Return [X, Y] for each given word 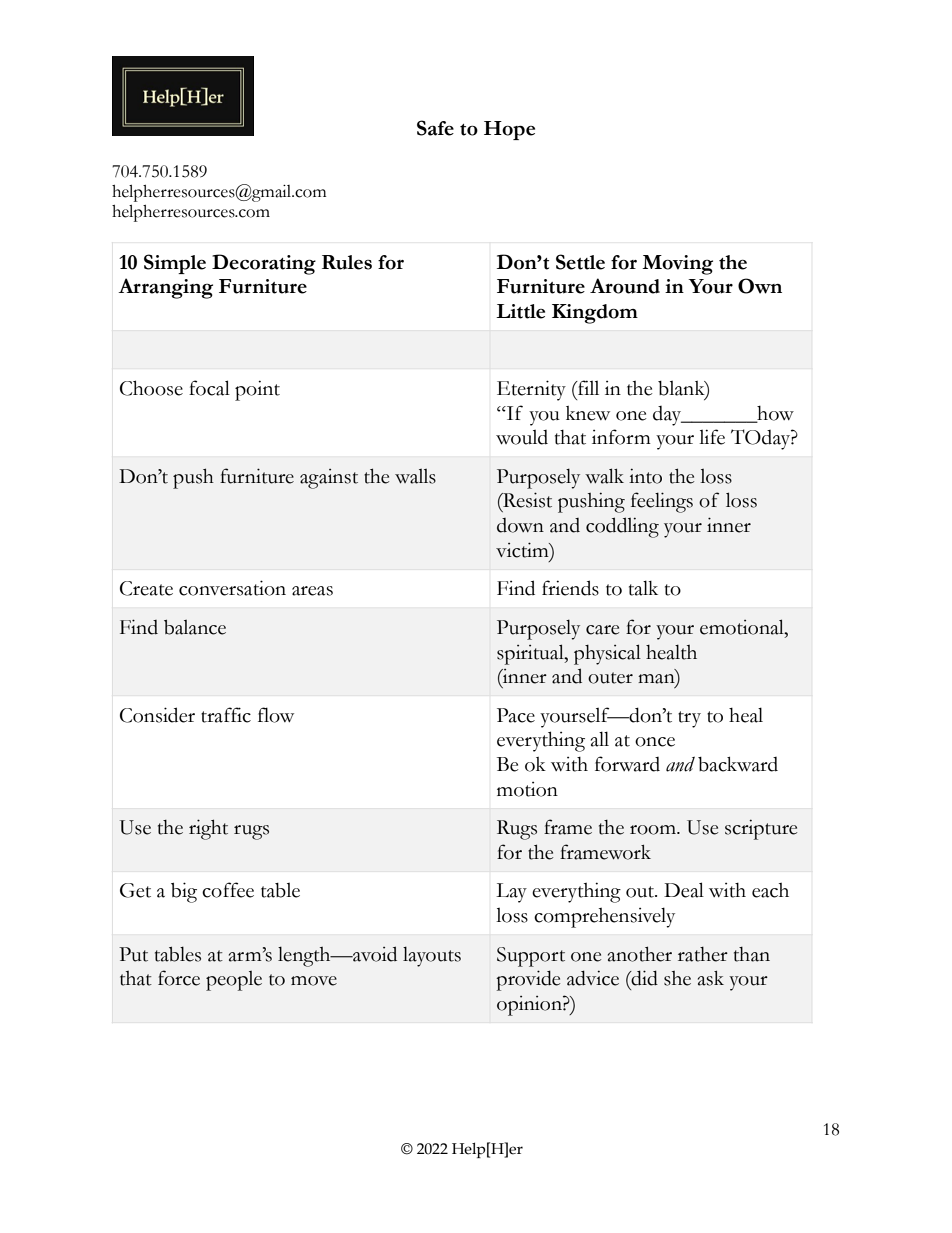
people [234, 981]
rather [703, 954]
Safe [435, 128]
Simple [175, 264]
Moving [677, 265]
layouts [432, 956]
